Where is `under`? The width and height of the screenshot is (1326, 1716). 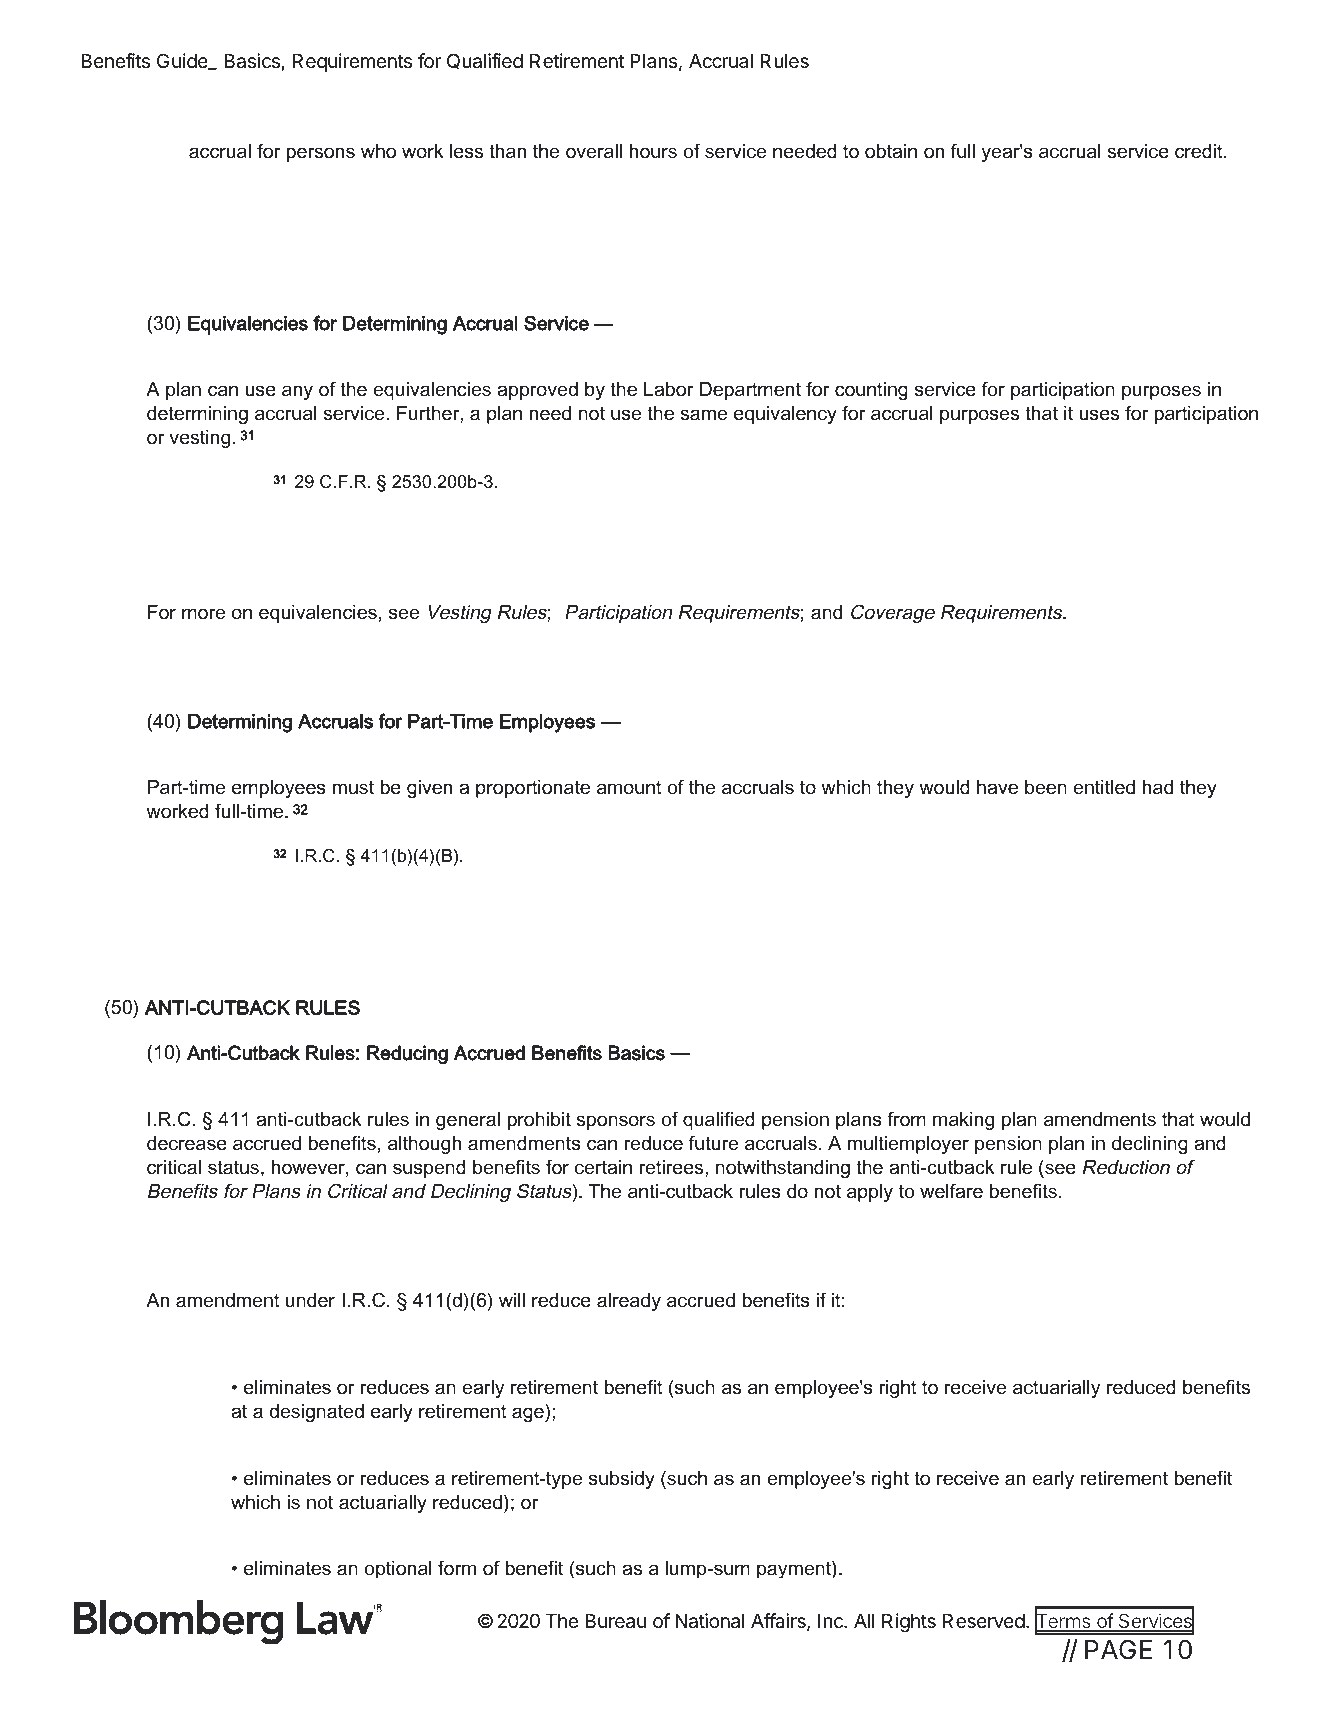 under is located at coordinates (310, 1300).
